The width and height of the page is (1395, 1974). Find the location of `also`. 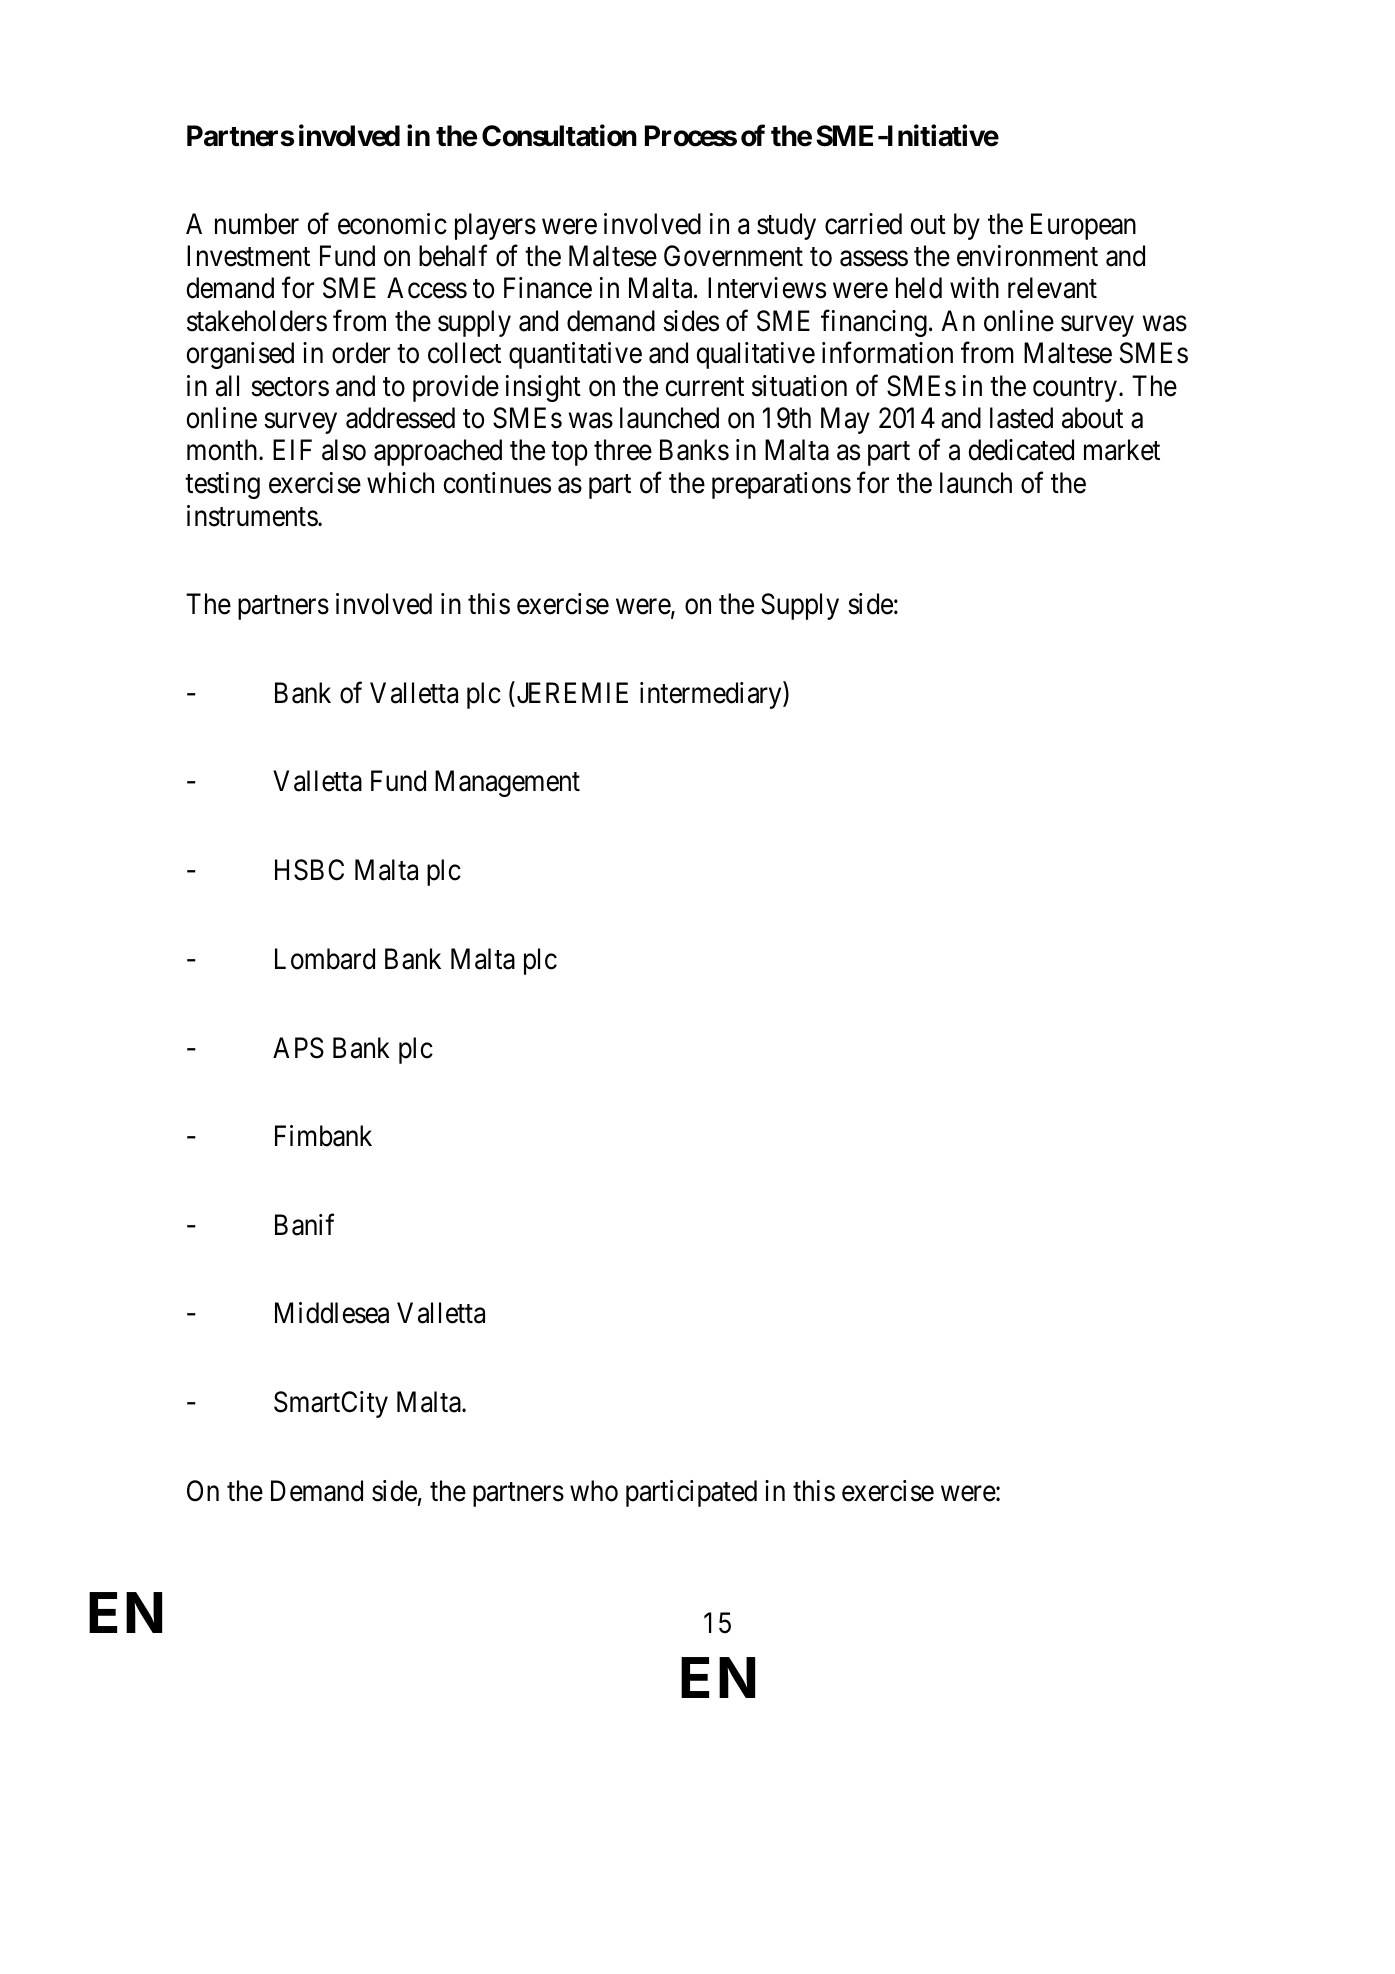

also is located at coordinates (344, 450).
